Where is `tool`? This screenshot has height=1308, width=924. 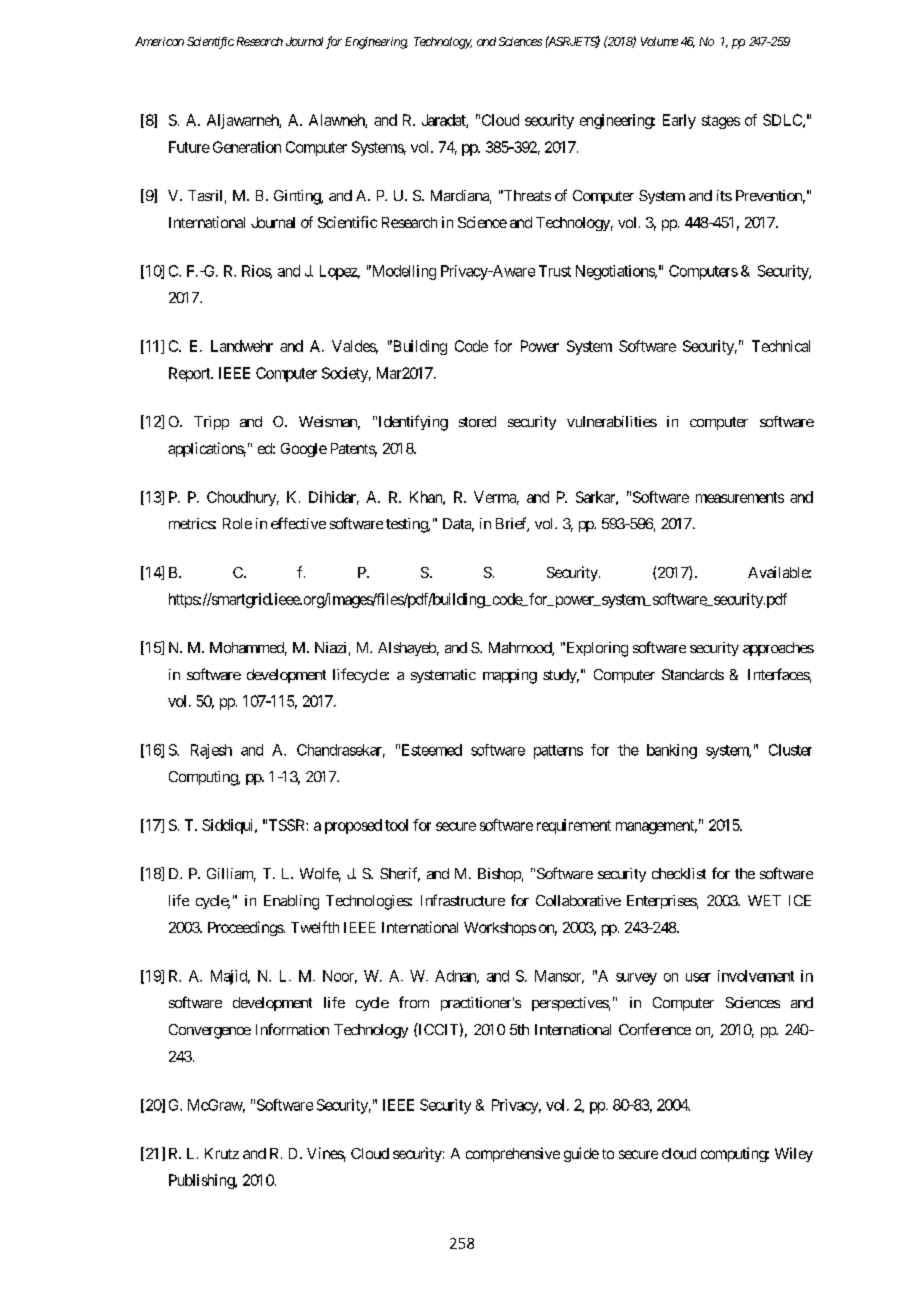 tool is located at coordinates (396, 825).
